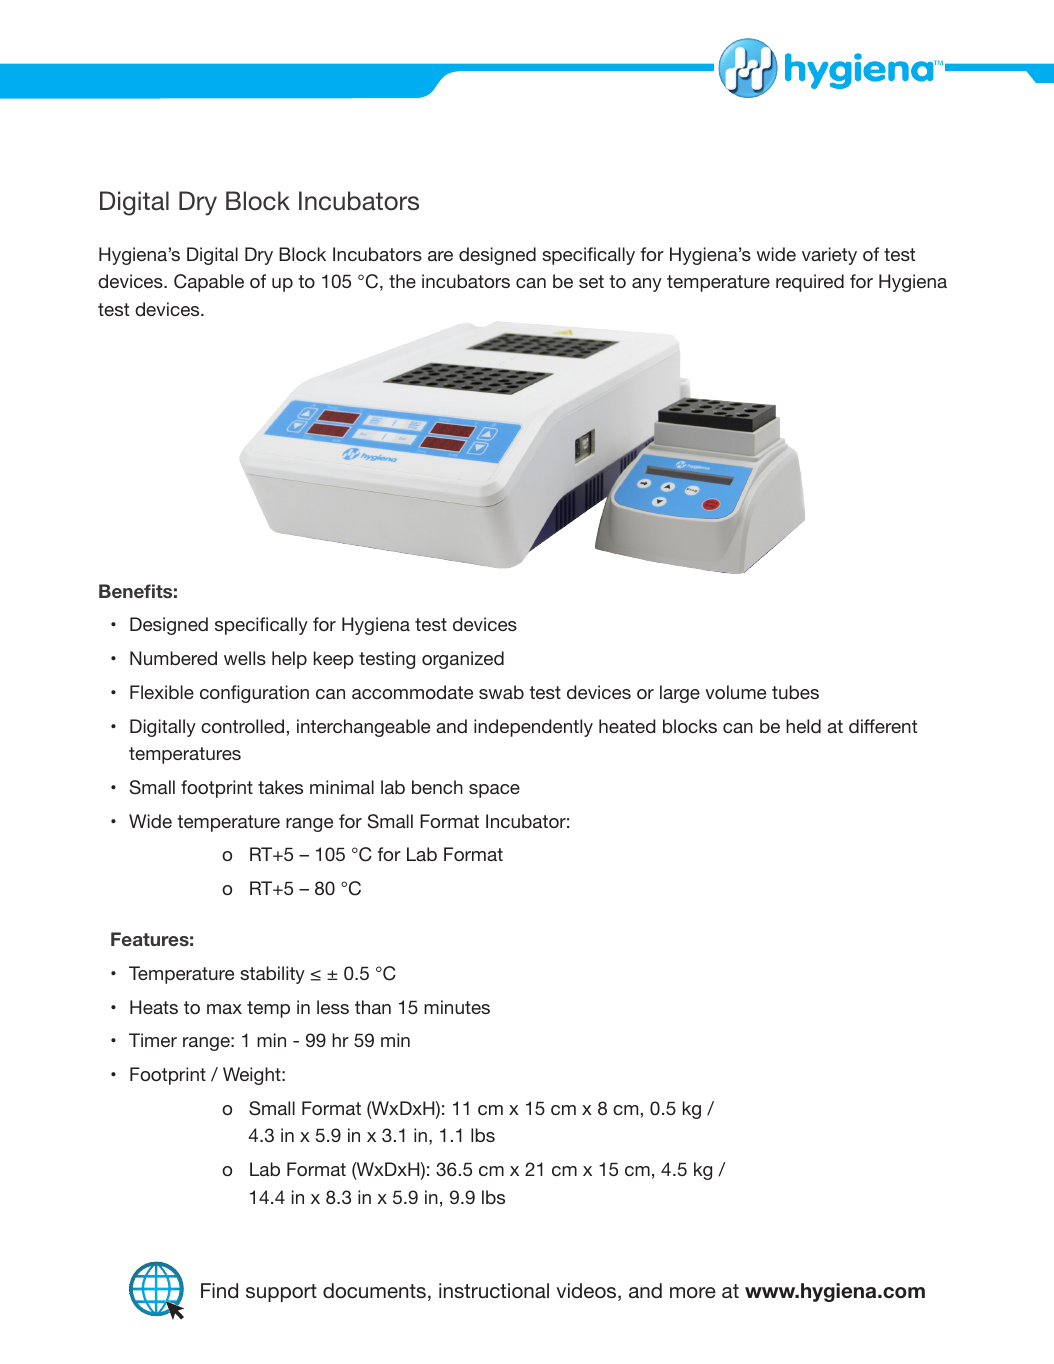 Image resolution: width=1054 pixels, height=1364 pixels. I want to click on instructional, so click(494, 1290).
